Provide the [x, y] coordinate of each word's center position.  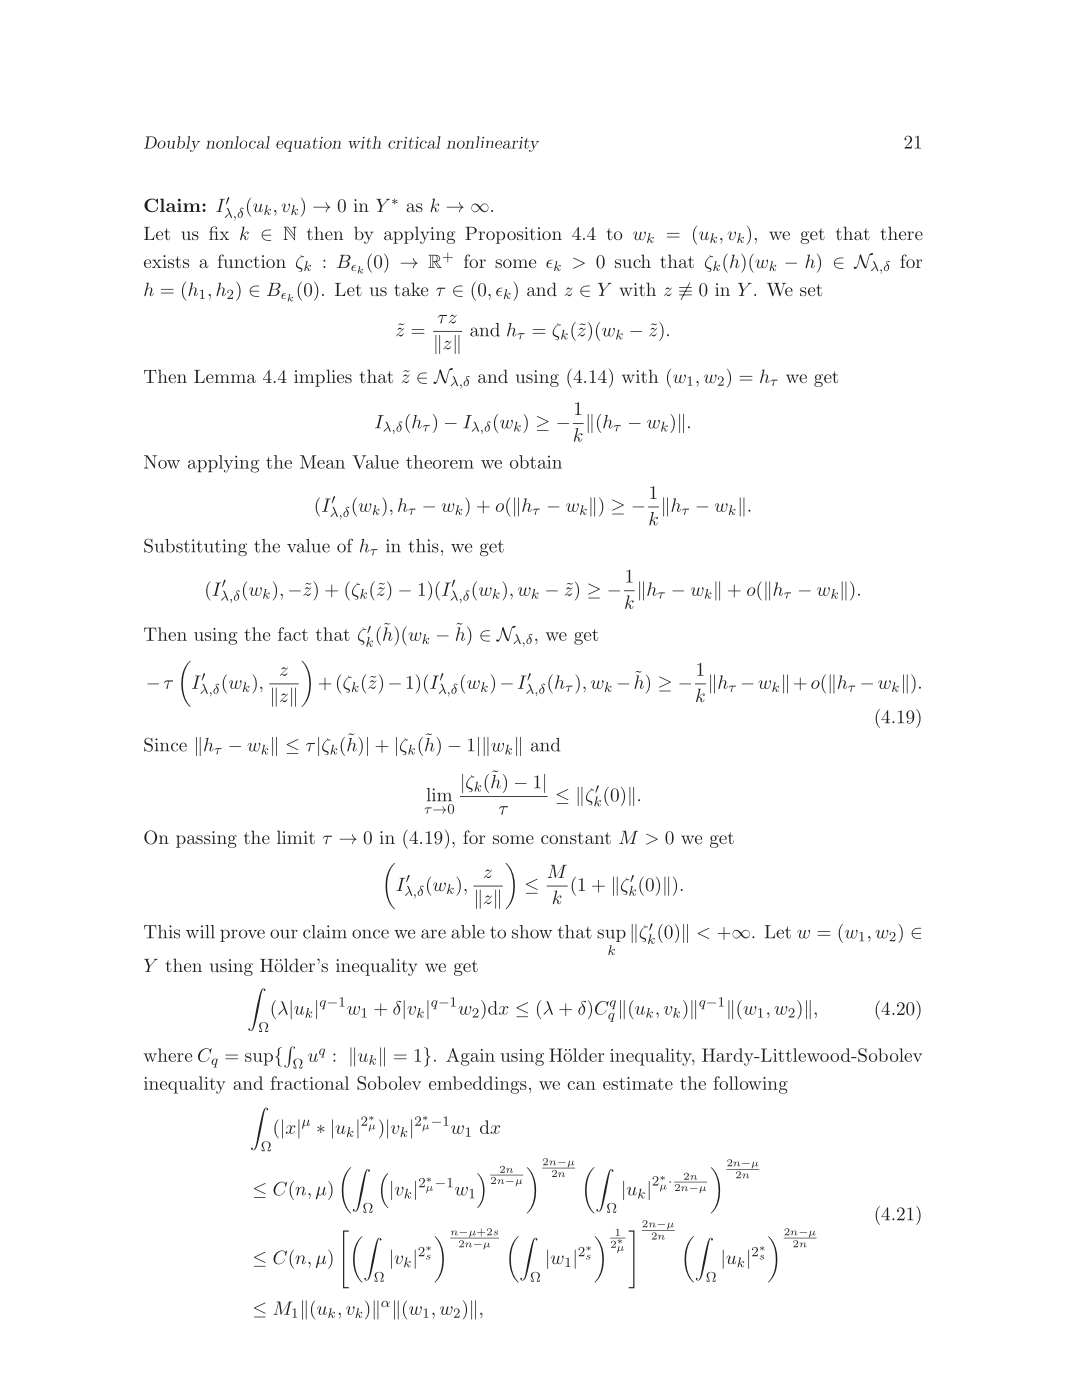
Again [470, 1057]
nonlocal [238, 142]
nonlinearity [493, 144]
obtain [536, 462]
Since [165, 744]
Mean [322, 462]
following [751, 1085]
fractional [310, 1083]
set [811, 290]
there [902, 233]
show [532, 932]
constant [576, 838]
